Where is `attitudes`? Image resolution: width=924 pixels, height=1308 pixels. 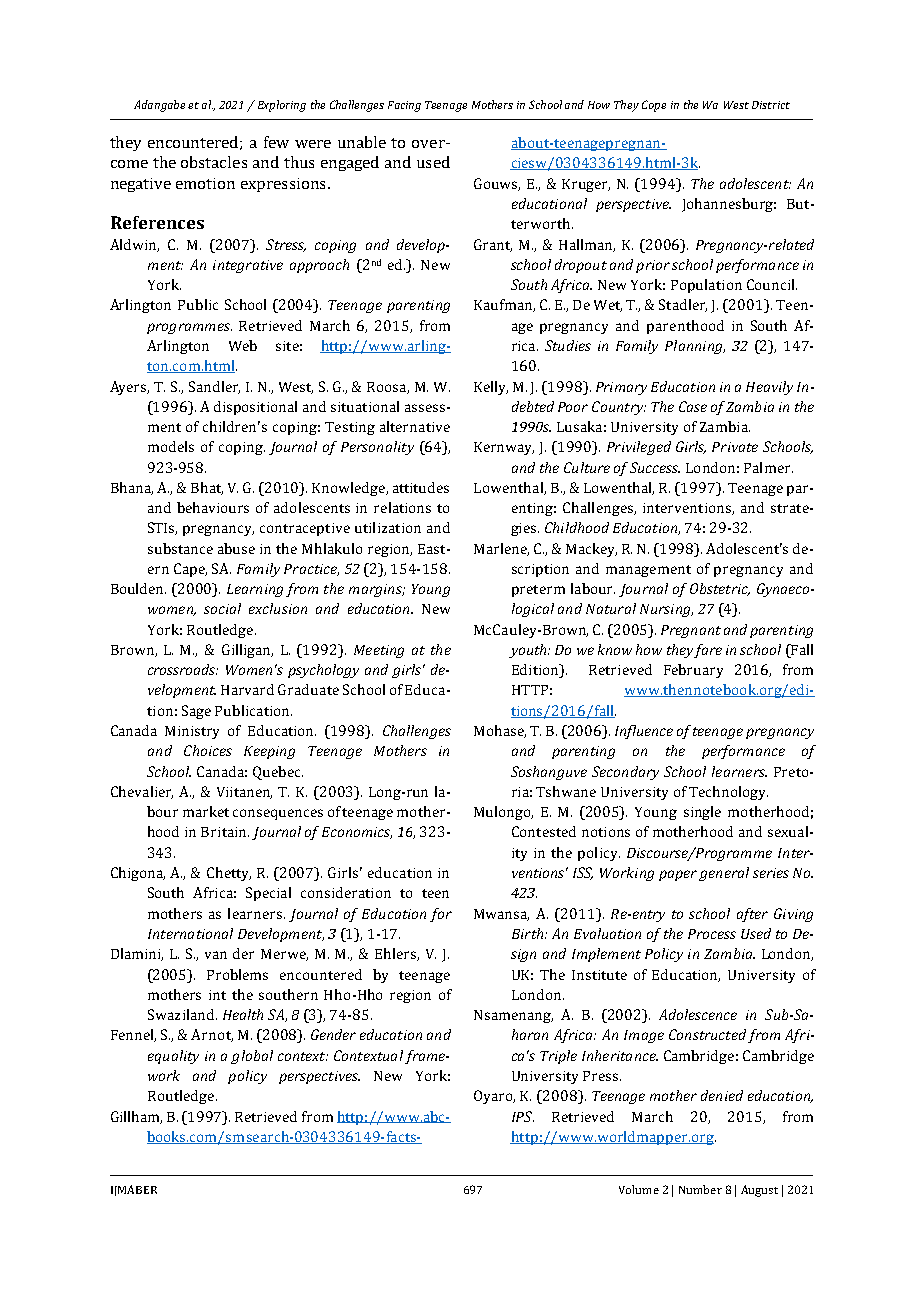 attitudes is located at coordinates (421, 487).
